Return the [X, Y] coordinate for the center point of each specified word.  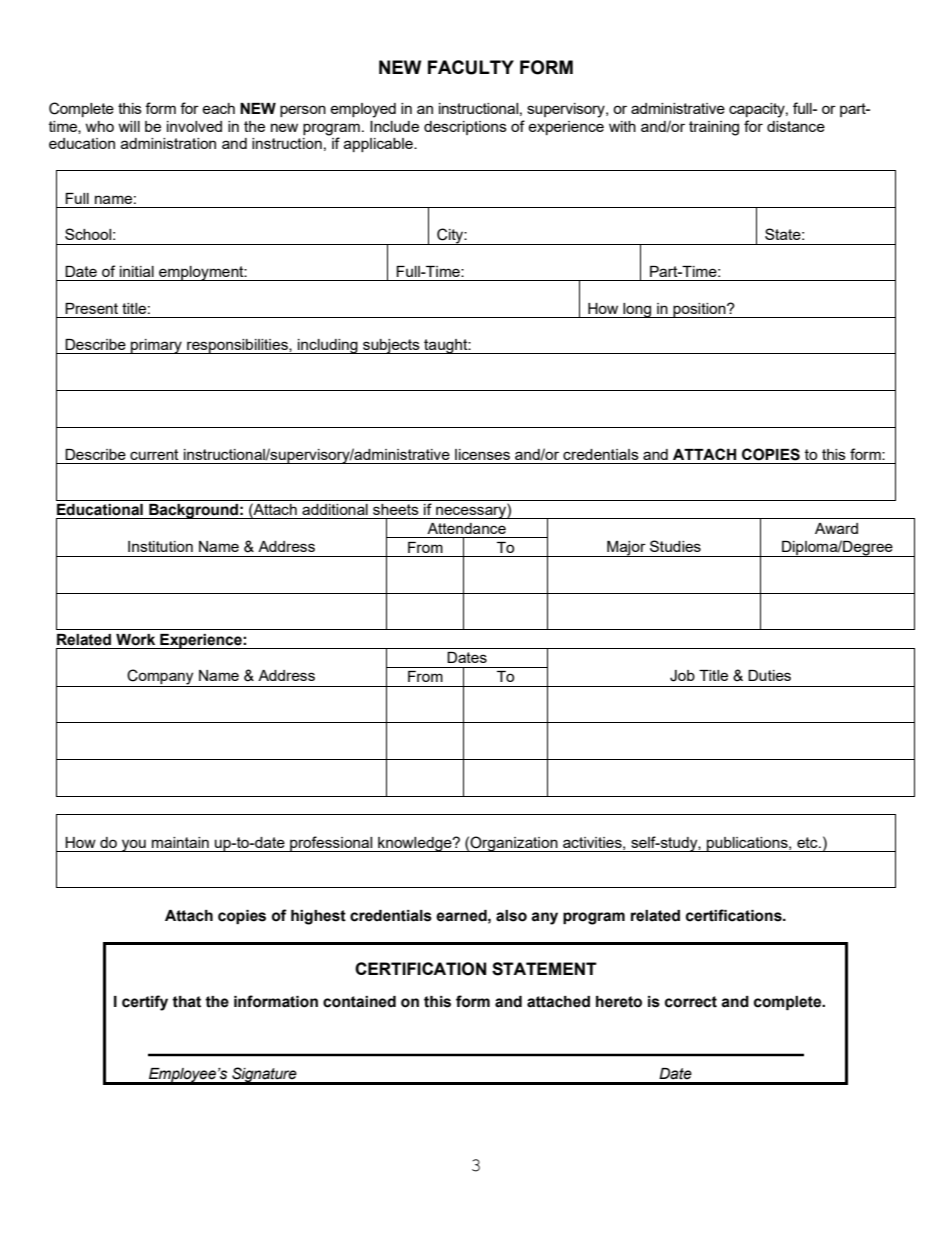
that [186, 1002]
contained [359, 1002]
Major [626, 549]
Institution [160, 546]
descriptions [465, 128]
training [714, 128]
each [218, 108]
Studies [675, 546]
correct [691, 1002]
